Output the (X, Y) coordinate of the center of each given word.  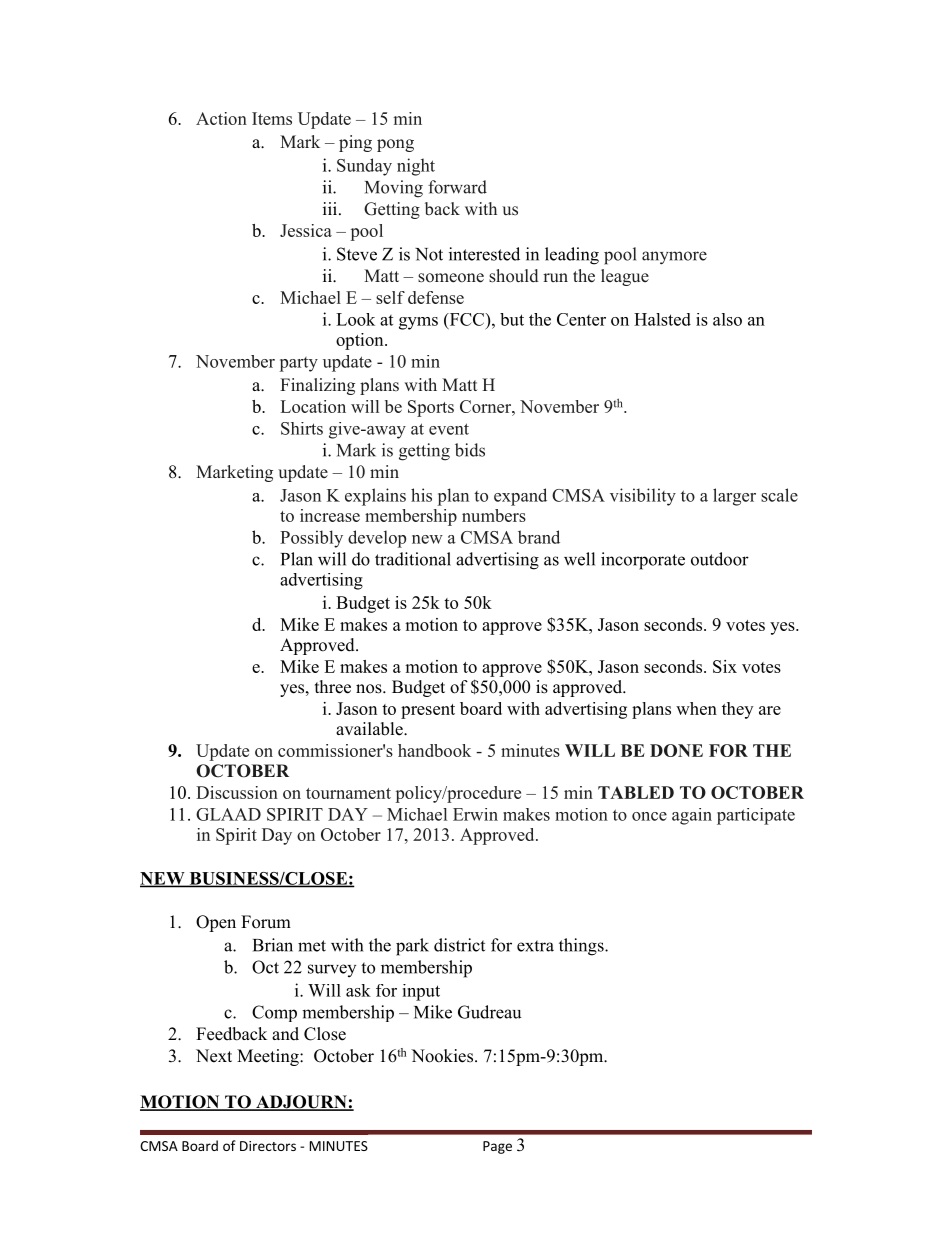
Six (725, 666)
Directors (268, 1146)
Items (272, 118)
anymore (674, 258)
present (428, 711)
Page (497, 1147)
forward (457, 187)
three (333, 687)
